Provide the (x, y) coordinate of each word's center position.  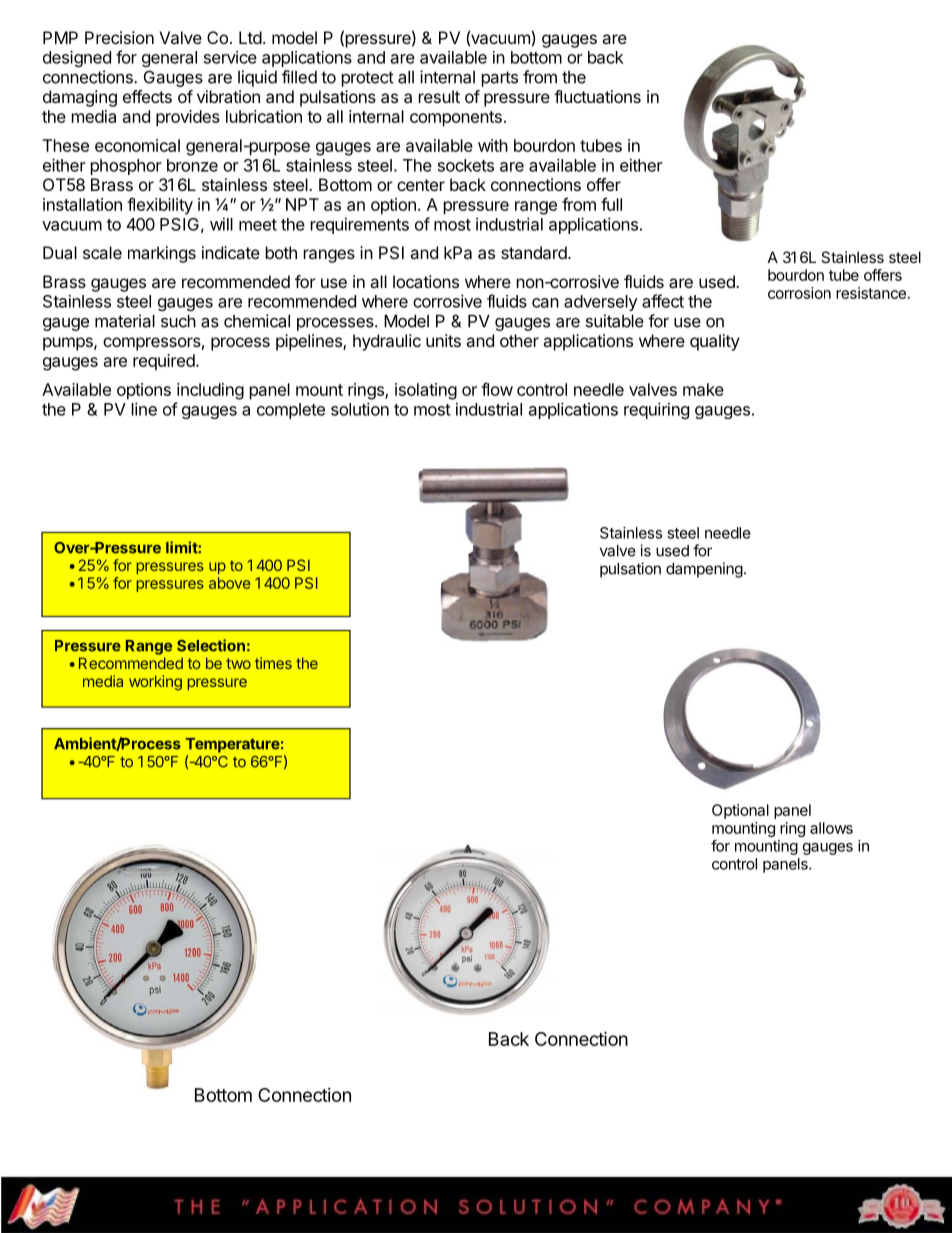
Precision (119, 37)
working (155, 683)
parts (500, 79)
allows (831, 828)
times (273, 663)
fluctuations (597, 96)
